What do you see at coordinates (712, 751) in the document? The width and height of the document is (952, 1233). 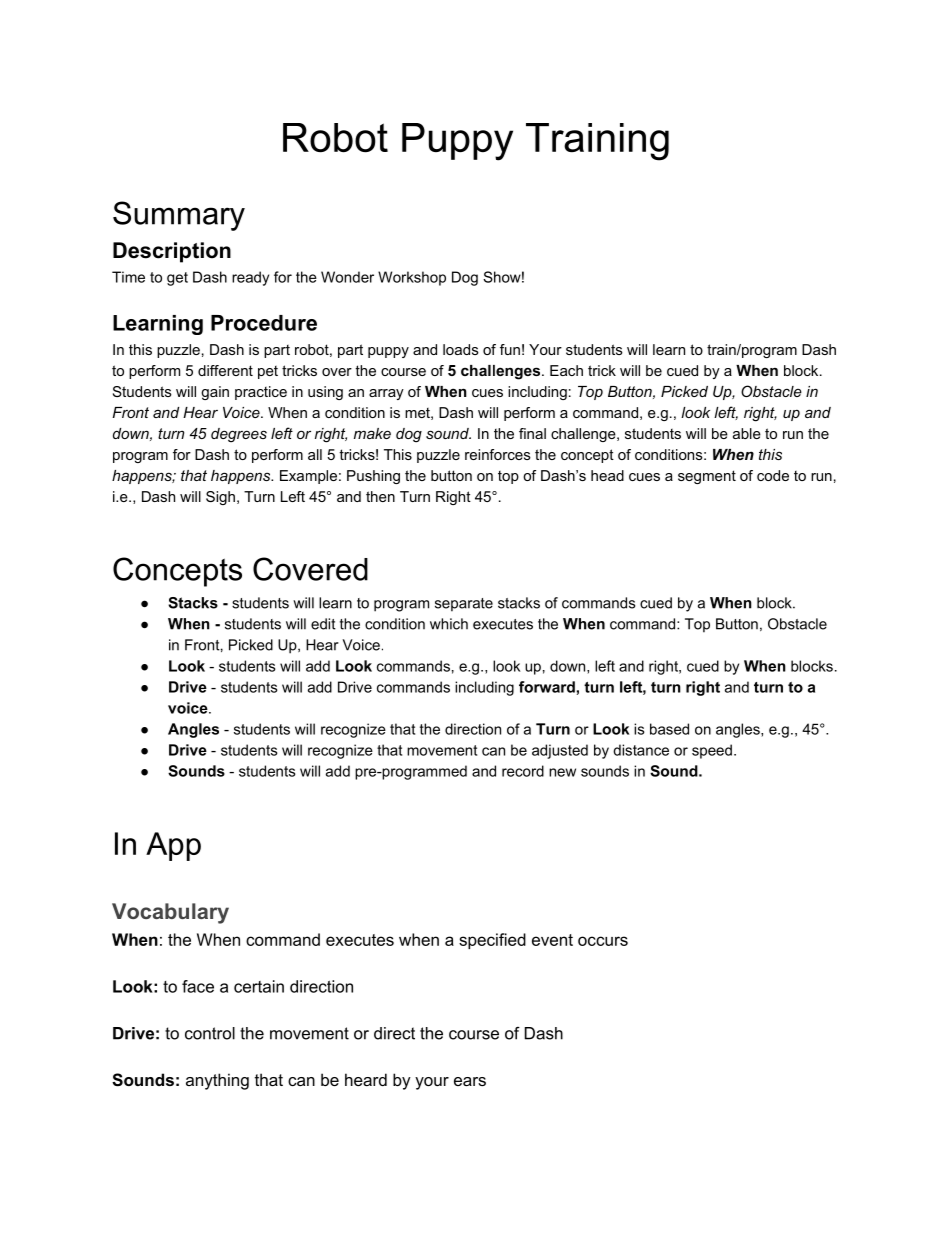 I see `speed` at bounding box center [712, 751].
